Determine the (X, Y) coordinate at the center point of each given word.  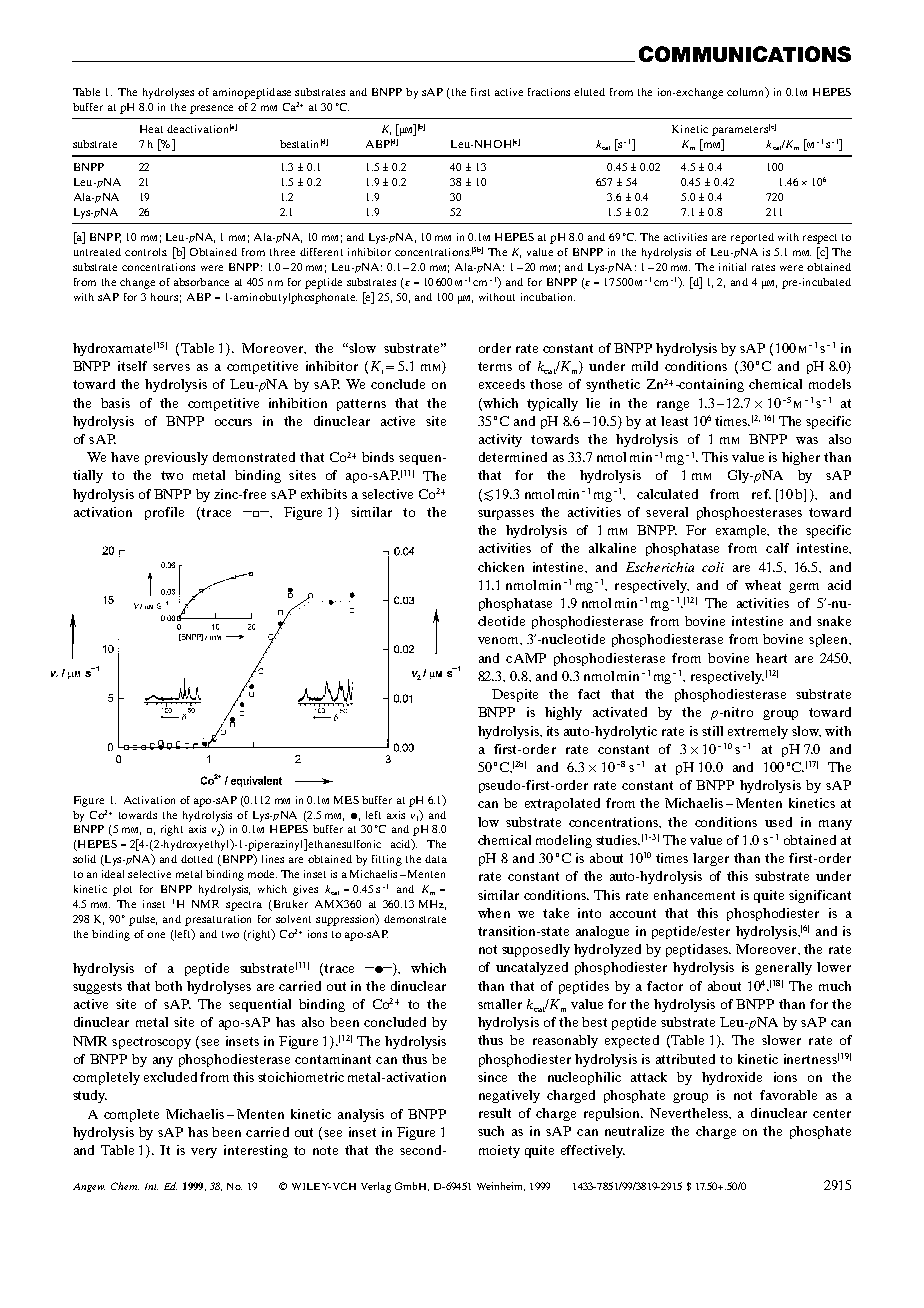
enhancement (694, 895)
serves (171, 367)
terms (495, 366)
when (494, 913)
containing (710, 385)
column (747, 92)
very (204, 1153)
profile (164, 513)
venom (499, 640)
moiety (499, 1151)
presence (211, 109)
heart (771, 658)
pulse (143, 920)
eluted (589, 92)
